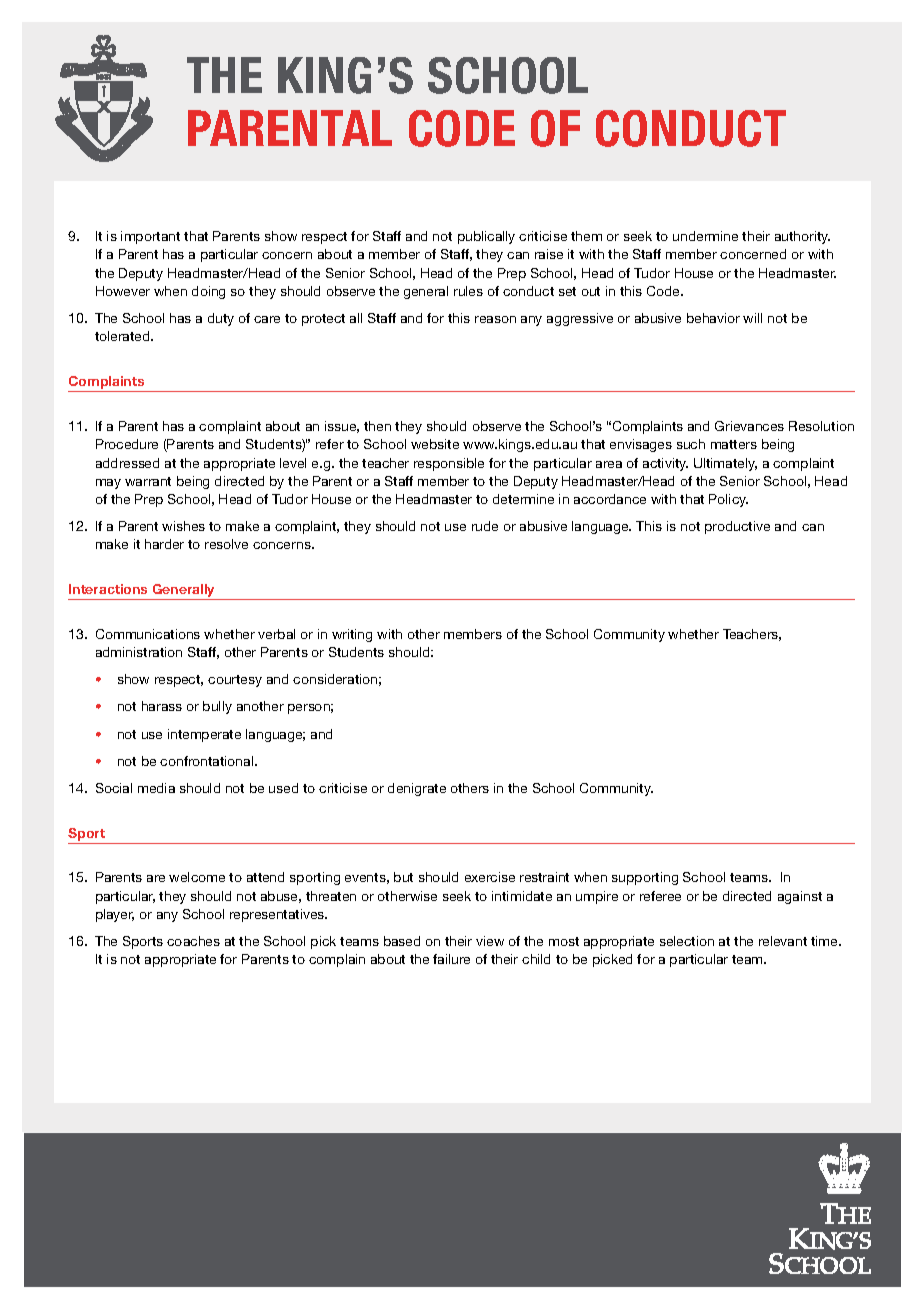 Image resolution: width=924 pixels, height=1308 pixels. What do you see at coordinates (193, 941) in the screenshot?
I see `coaches` at bounding box center [193, 941].
